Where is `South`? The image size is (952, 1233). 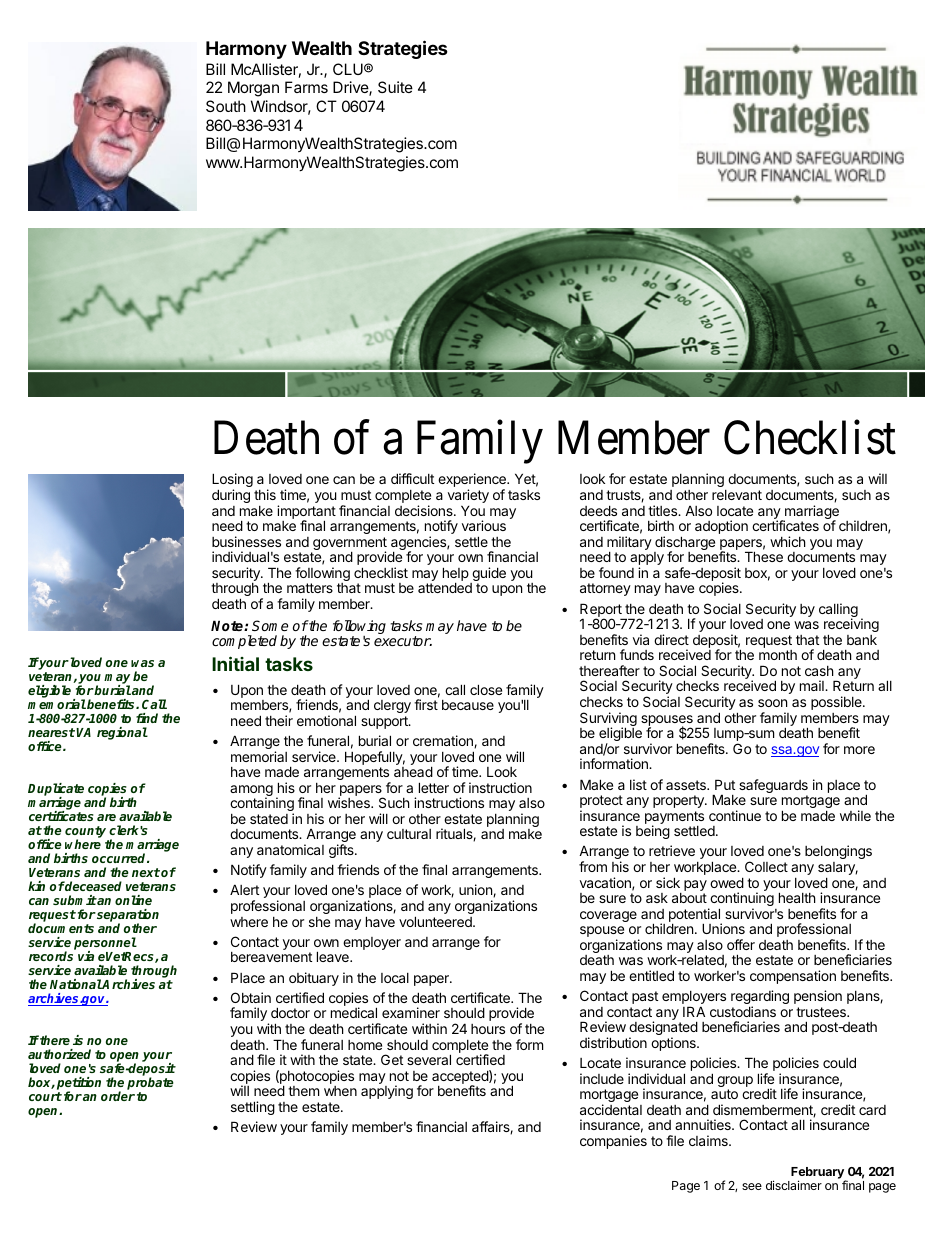 South is located at coordinates (226, 106).
